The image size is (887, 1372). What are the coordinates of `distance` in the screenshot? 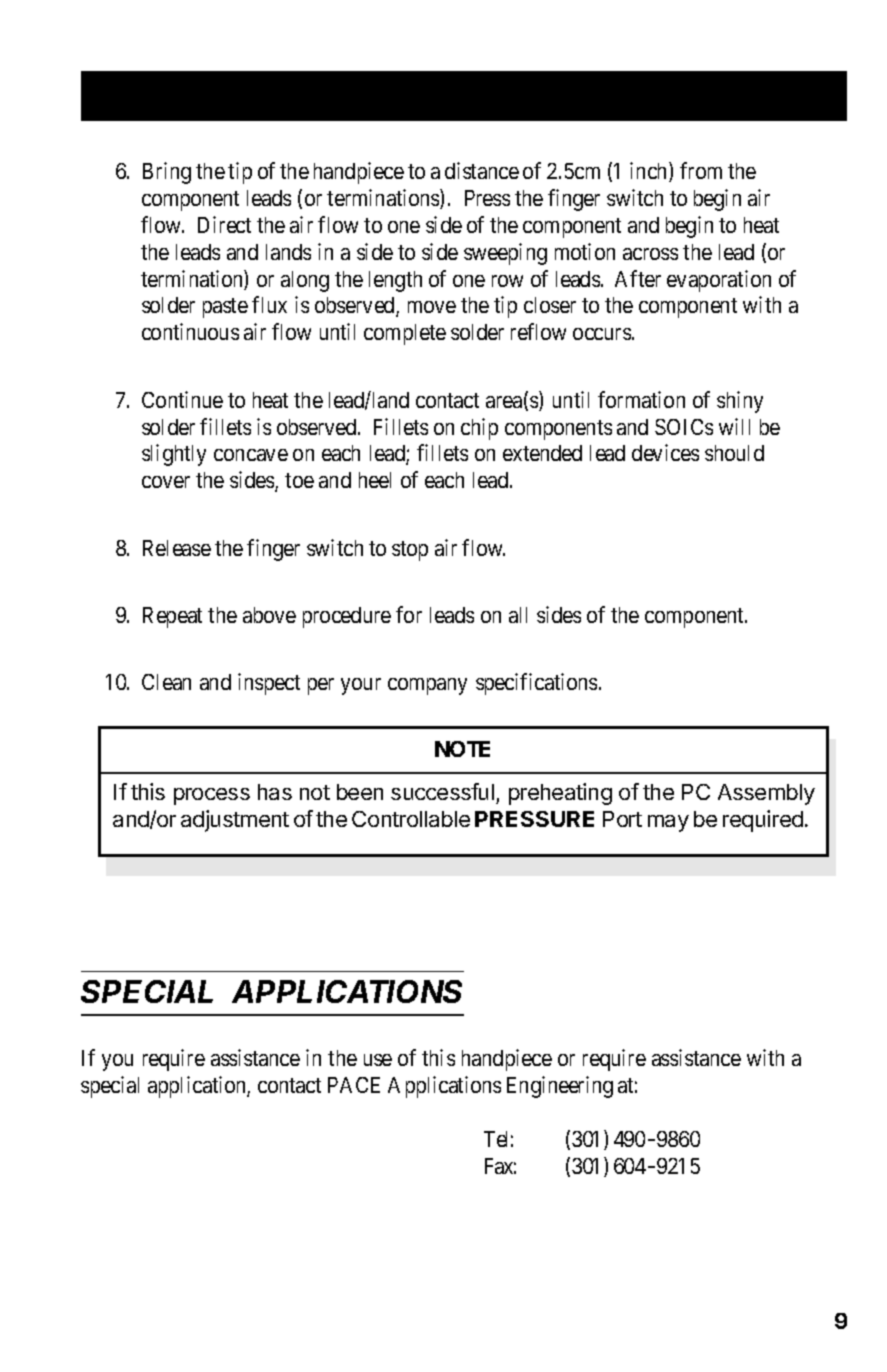 It's located at (482, 170).
